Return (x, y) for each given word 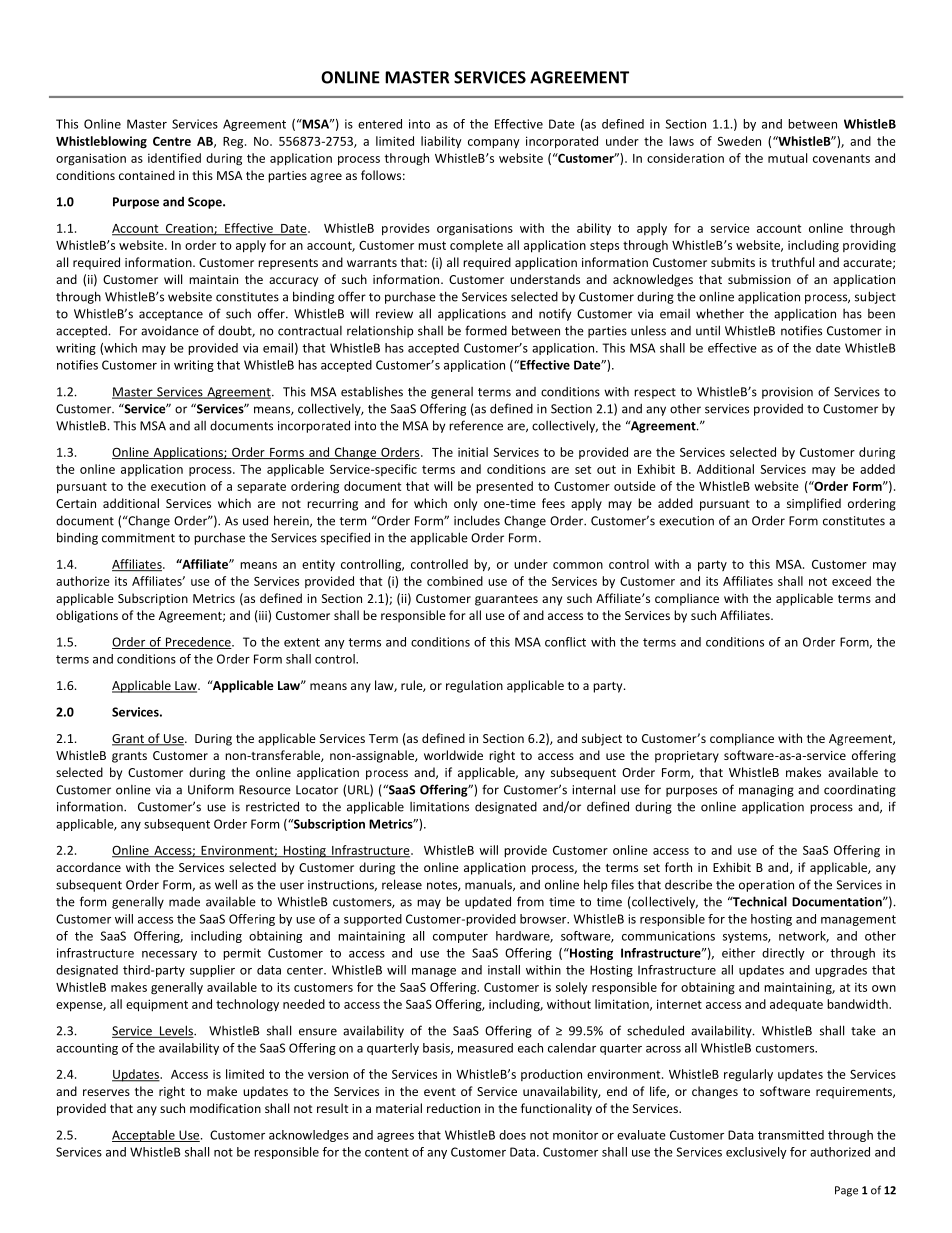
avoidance (170, 330)
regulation (474, 686)
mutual (787, 158)
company (494, 144)
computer (460, 937)
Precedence (198, 643)
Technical (758, 901)
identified (174, 158)
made (184, 902)
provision (787, 393)
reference (476, 425)
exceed (851, 581)
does (512, 1135)
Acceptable (144, 1136)
